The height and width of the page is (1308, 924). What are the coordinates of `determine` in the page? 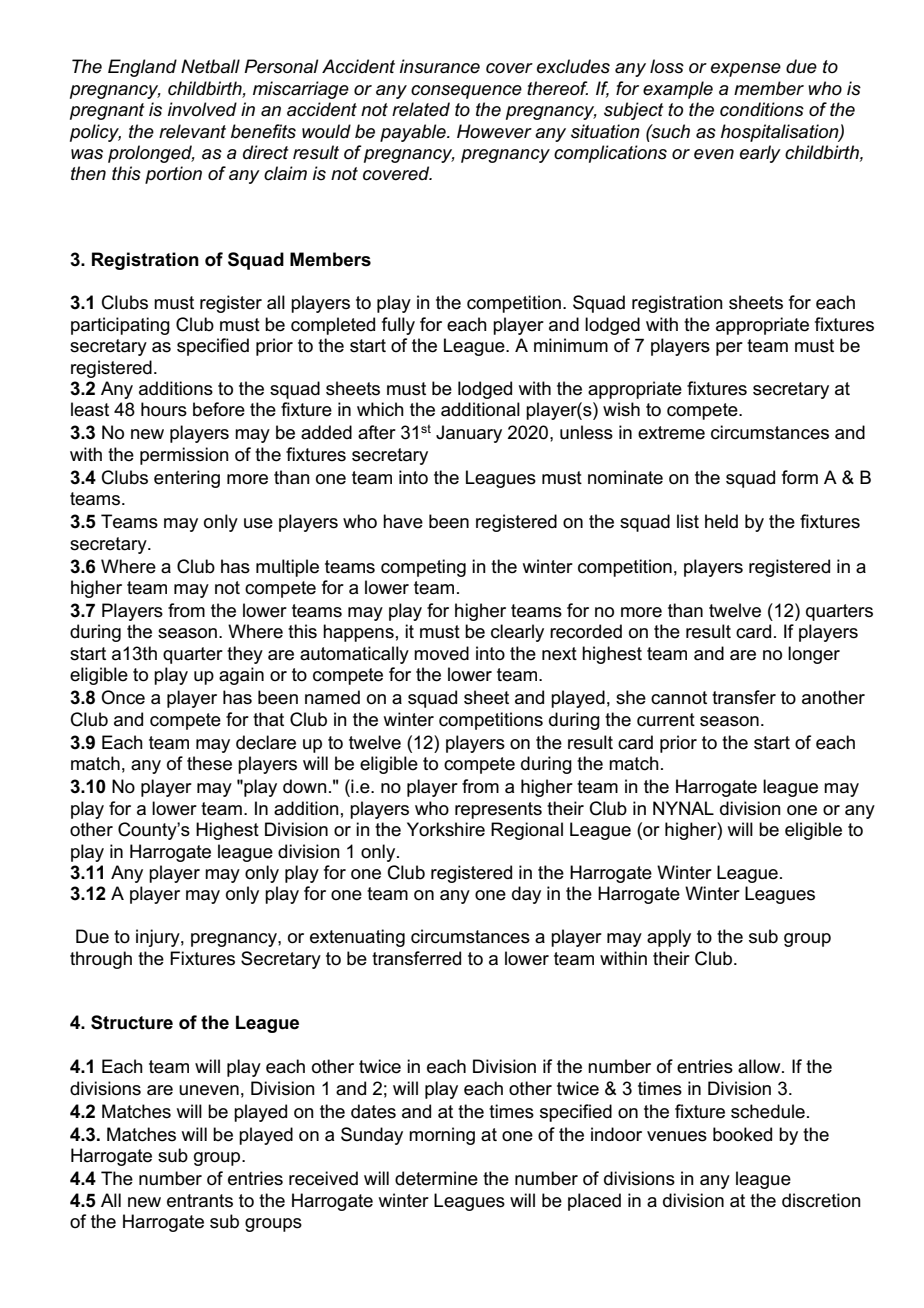 It's located at (436, 1178).
